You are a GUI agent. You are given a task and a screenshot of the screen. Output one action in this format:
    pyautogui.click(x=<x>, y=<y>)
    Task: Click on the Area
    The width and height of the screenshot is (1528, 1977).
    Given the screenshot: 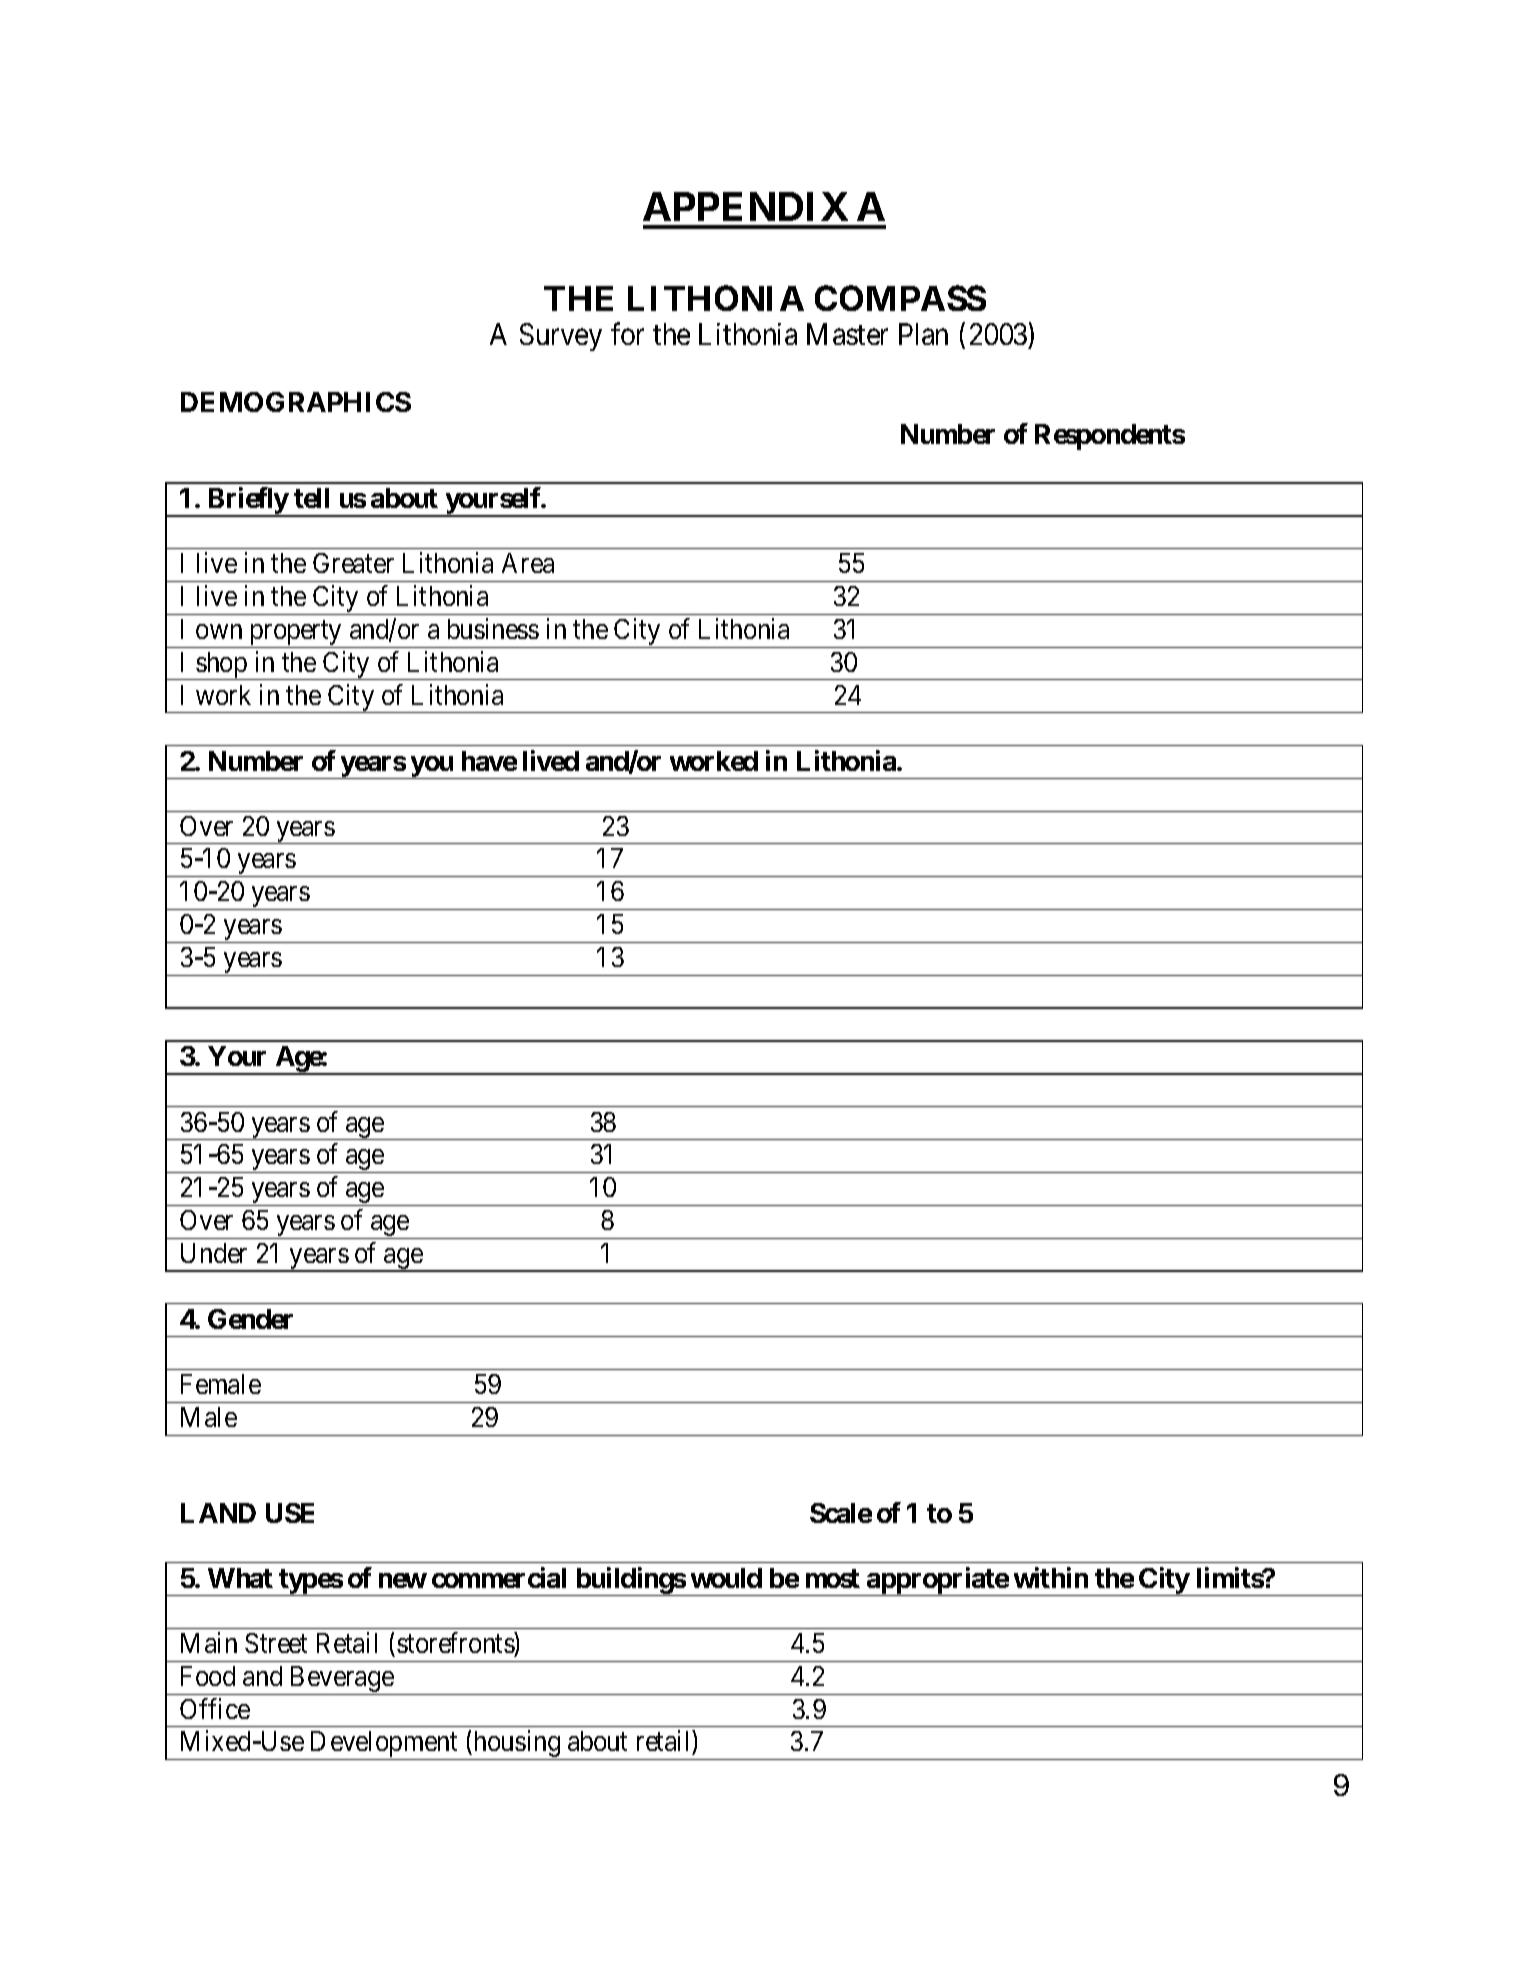 What is the action you would take?
    pyautogui.click(x=528, y=563)
